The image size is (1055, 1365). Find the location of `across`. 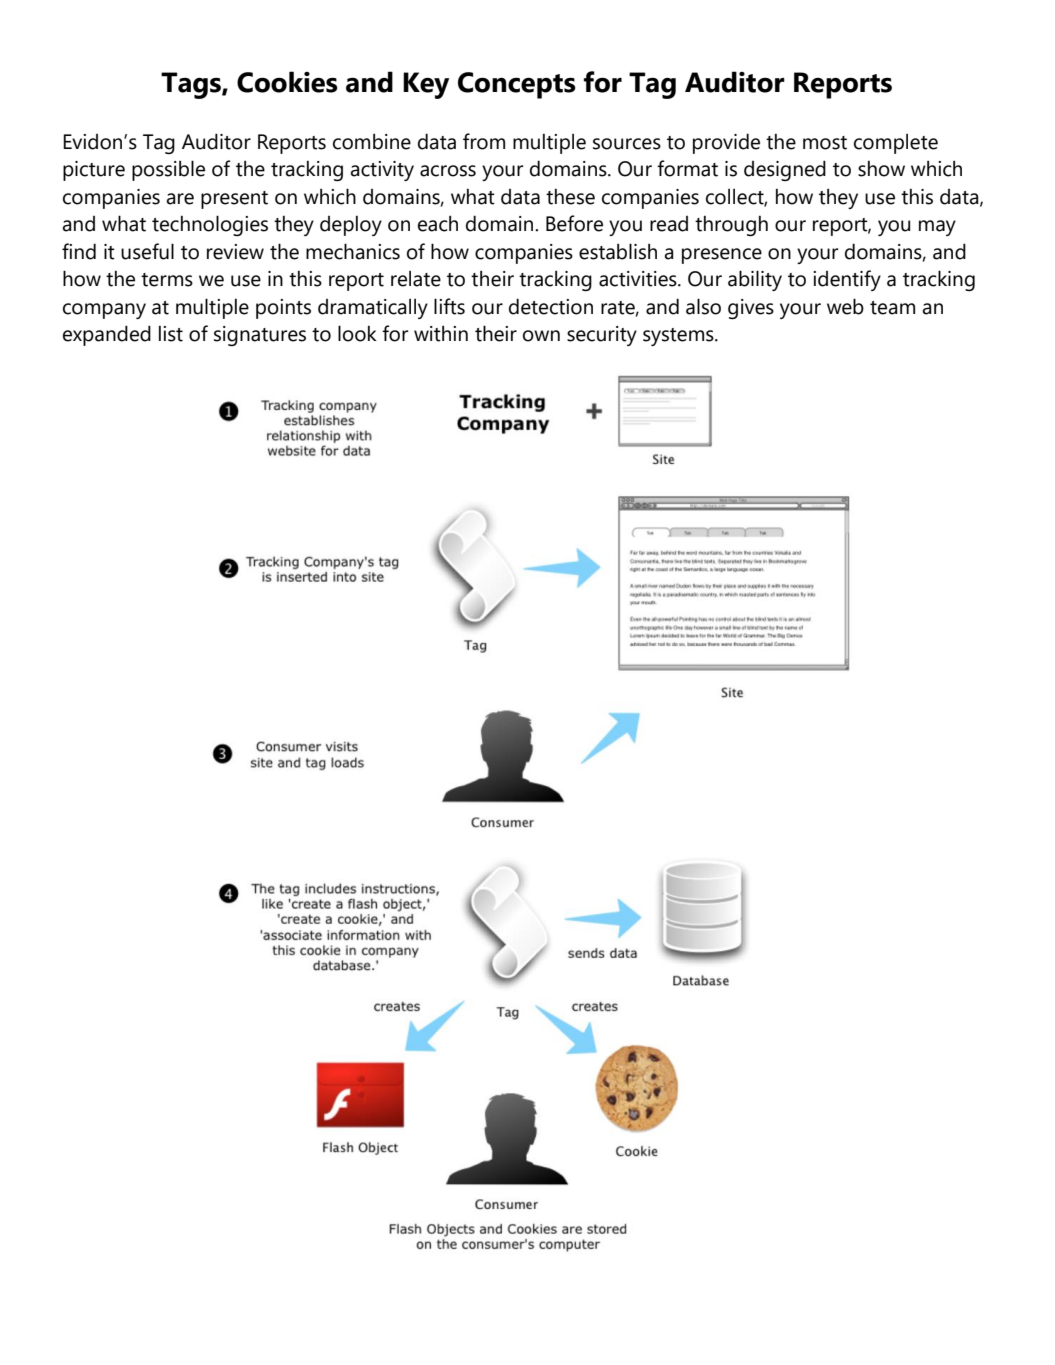

across is located at coordinates (448, 171).
